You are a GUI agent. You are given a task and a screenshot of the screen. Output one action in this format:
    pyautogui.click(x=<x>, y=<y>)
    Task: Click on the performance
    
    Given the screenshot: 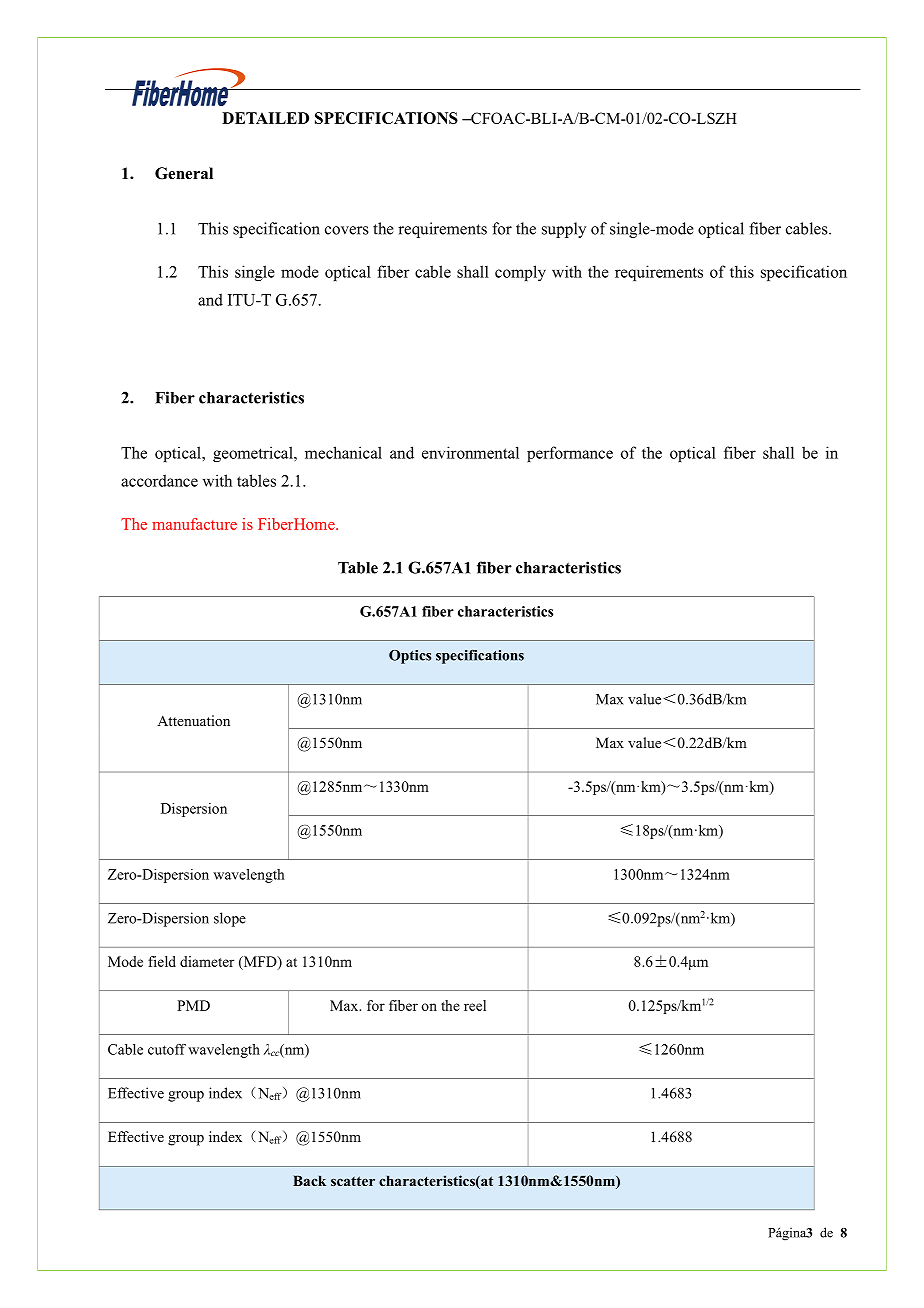 What is the action you would take?
    pyautogui.click(x=570, y=454)
